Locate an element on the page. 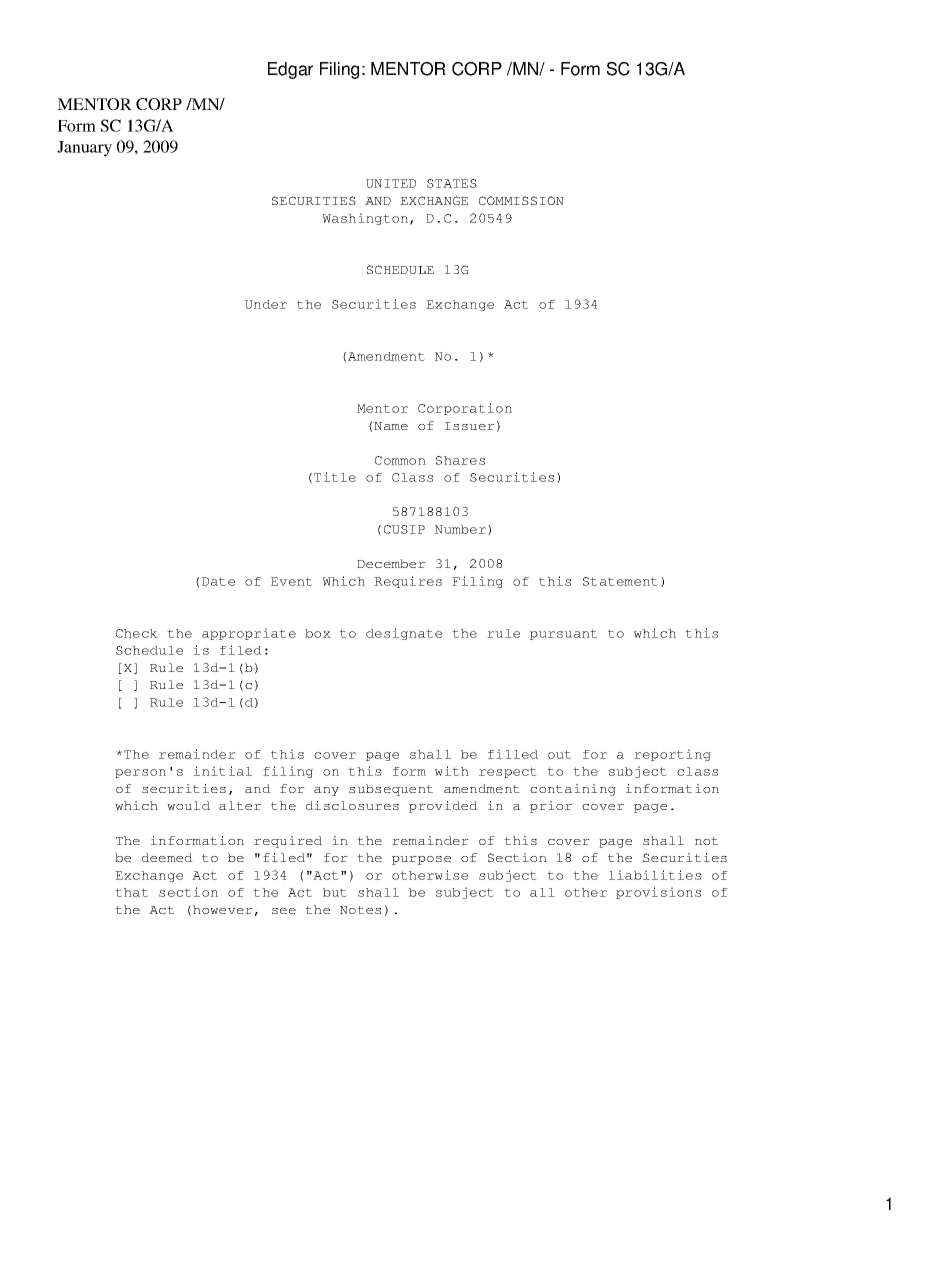  Statement is located at coordinates (620, 581).
